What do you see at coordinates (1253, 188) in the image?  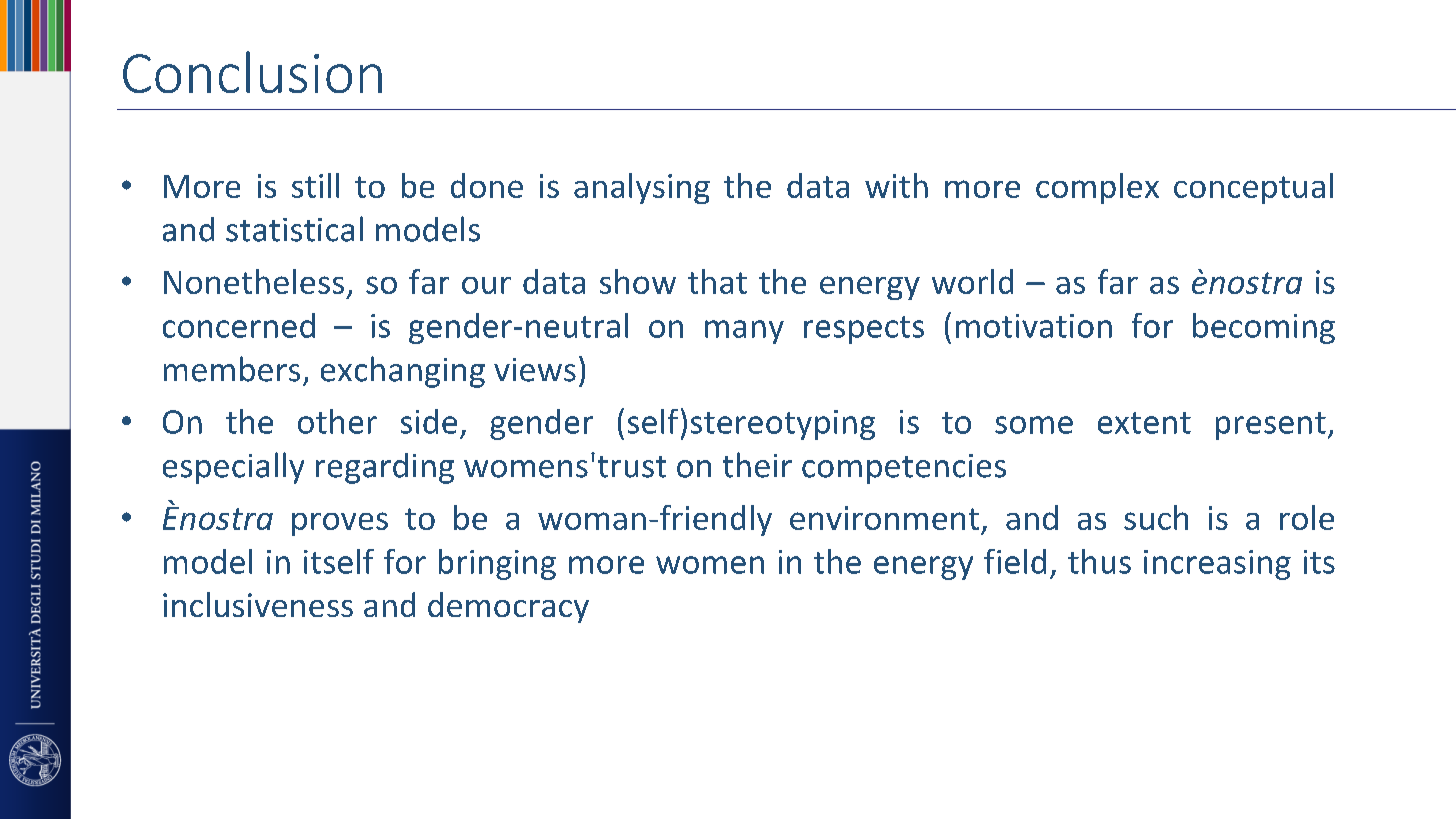 I see `conceptual` at bounding box center [1253, 188].
